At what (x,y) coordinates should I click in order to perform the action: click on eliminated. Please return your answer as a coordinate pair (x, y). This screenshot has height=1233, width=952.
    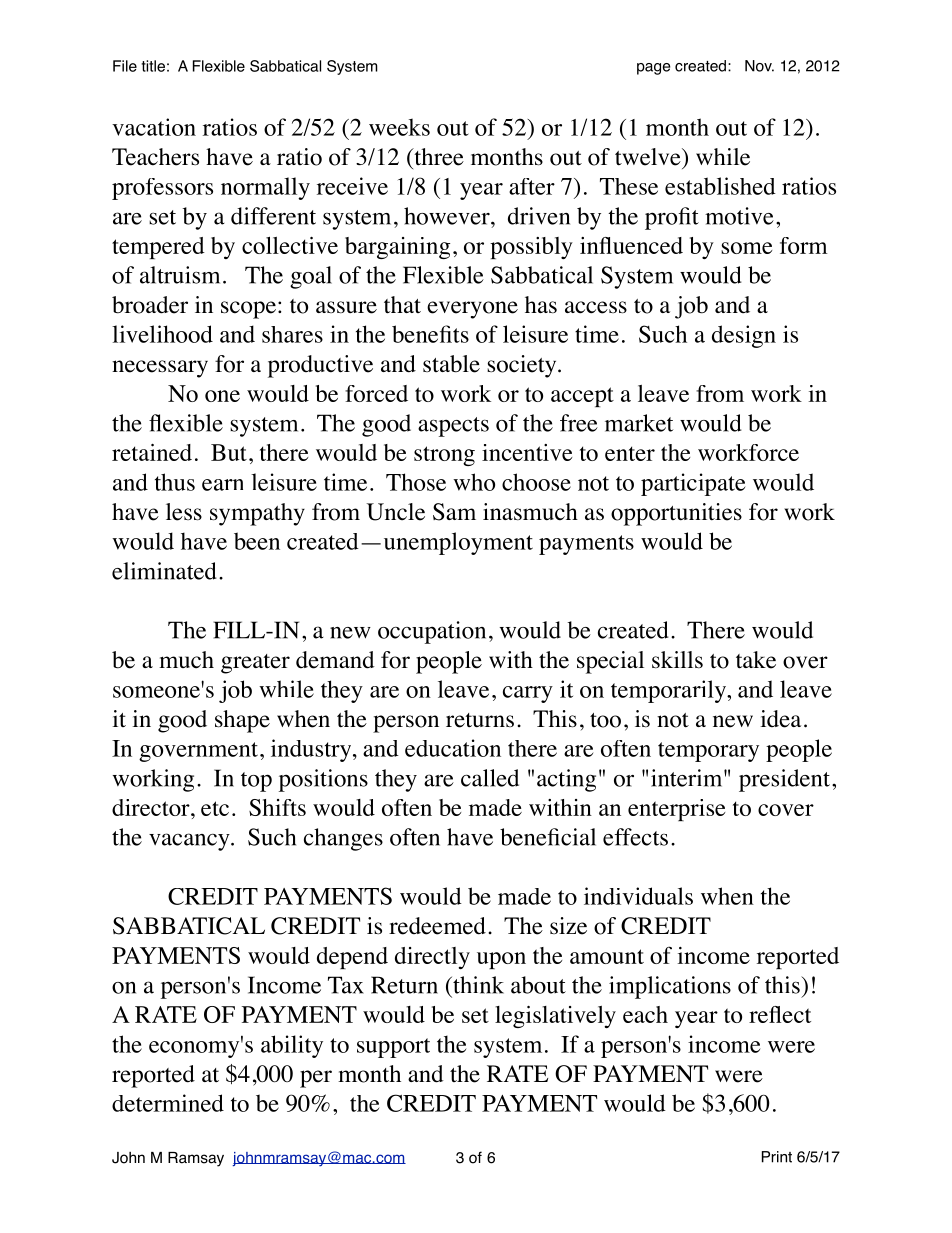
    Looking at the image, I should click on (164, 571).
